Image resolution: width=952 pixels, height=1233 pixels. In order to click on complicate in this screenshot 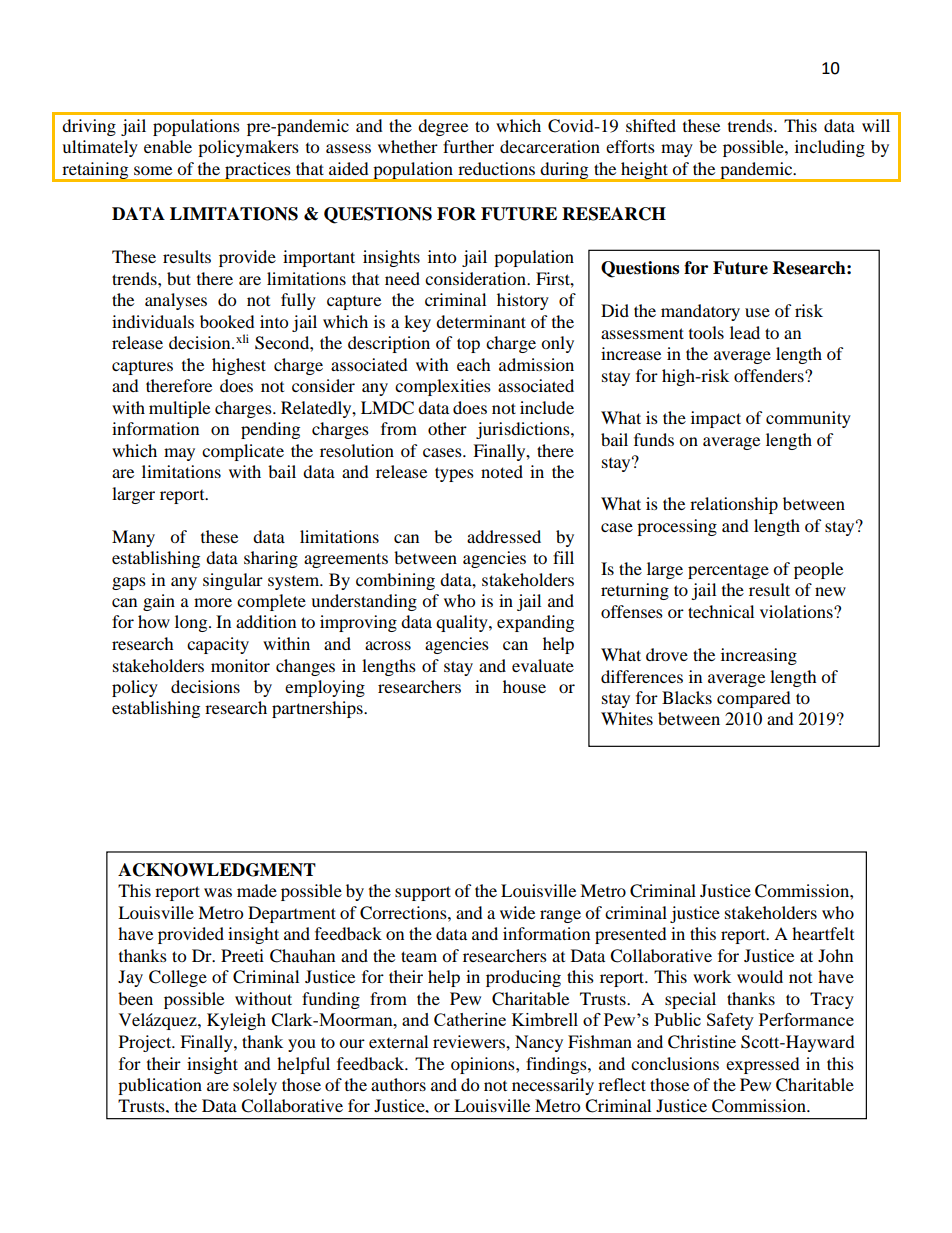, I will do `click(243, 452)`.
